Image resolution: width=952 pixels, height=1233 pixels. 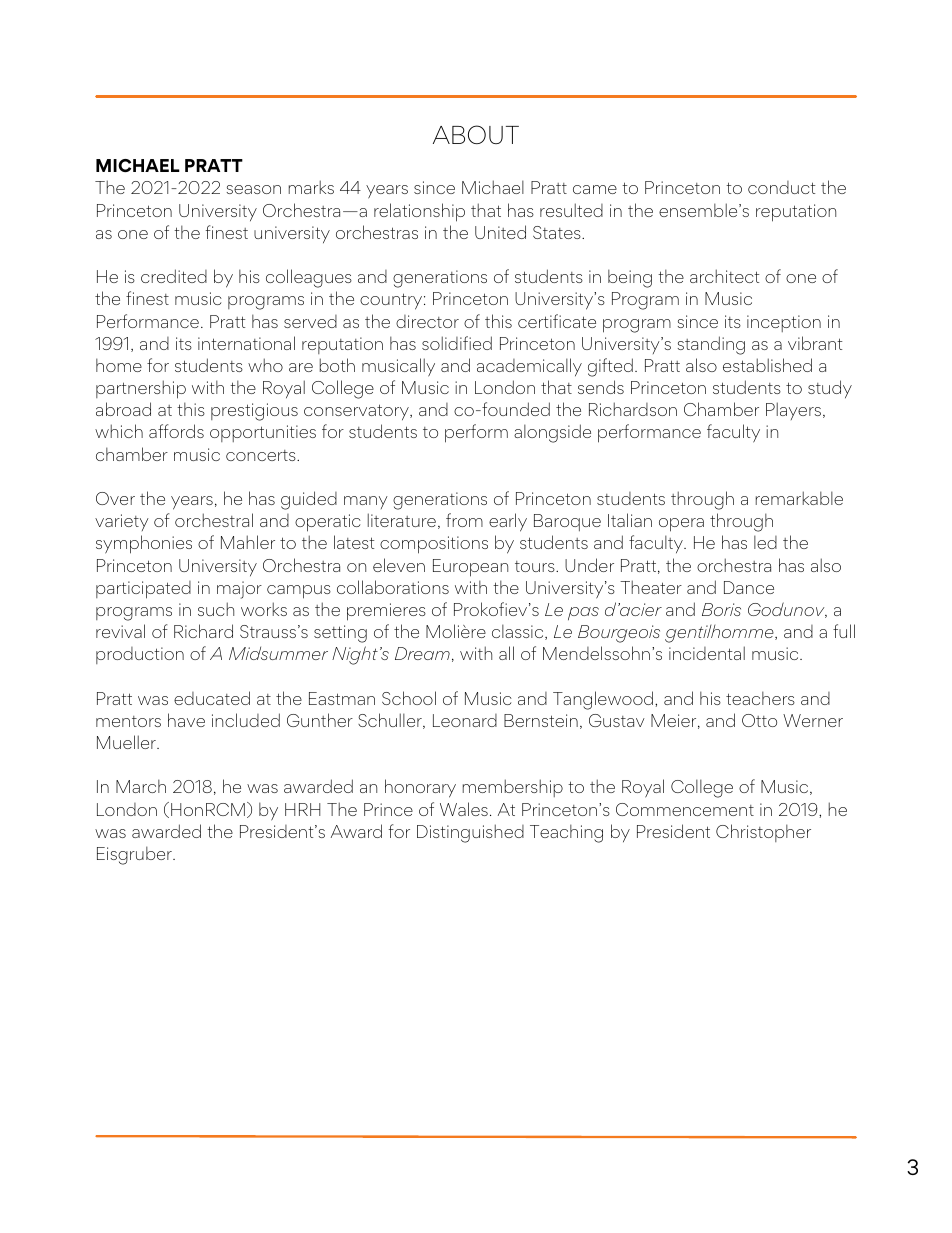 What do you see at coordinates (470, 568) in the page?
I see `European` at bounding box center [470, 568].
